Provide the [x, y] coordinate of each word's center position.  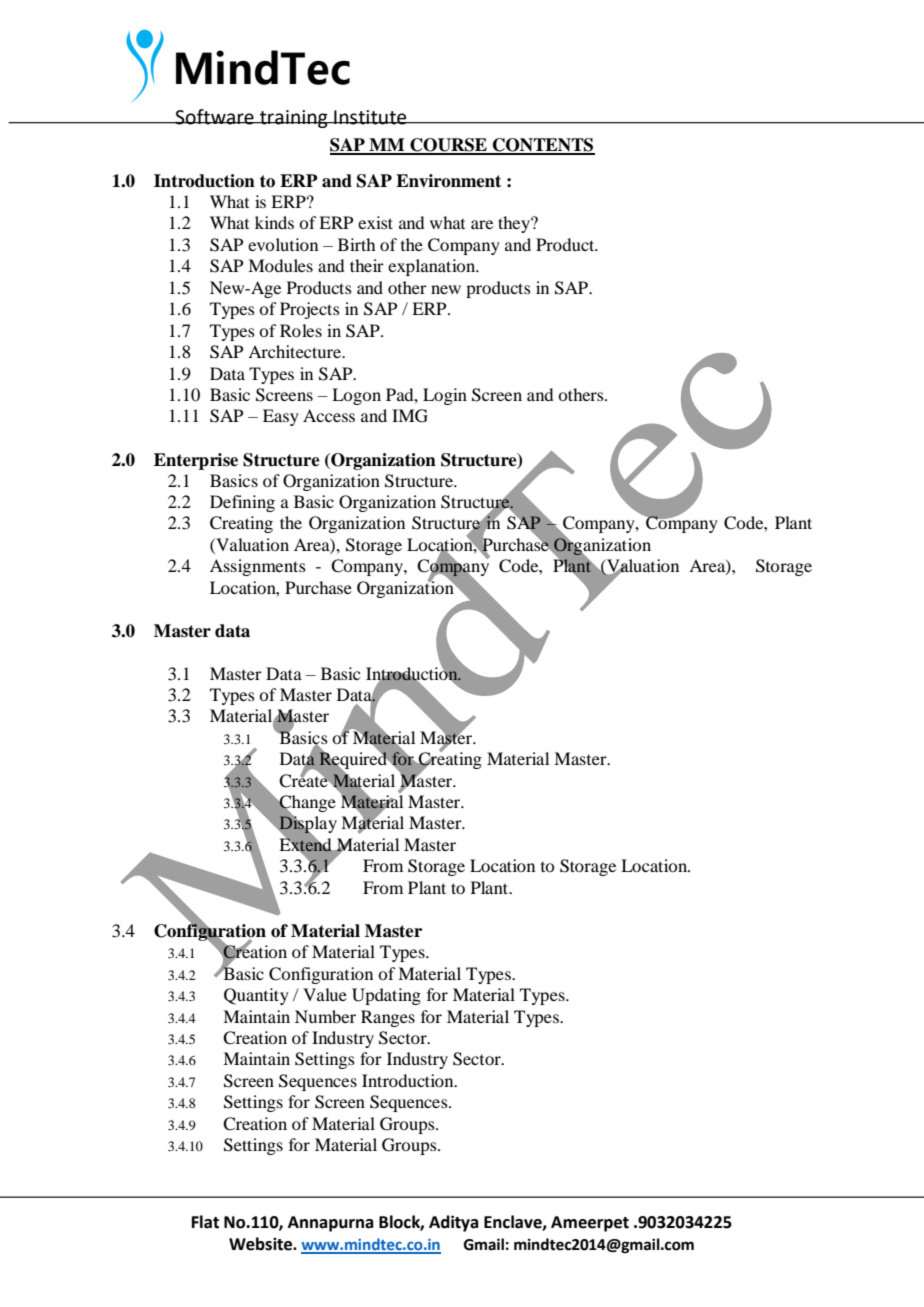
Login [445, 396]
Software [214, 117]
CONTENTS [542, 146]
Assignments [258, 567]
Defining [242, 503]
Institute [370, 117]
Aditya [453, 1223]
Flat [205, 1222]
